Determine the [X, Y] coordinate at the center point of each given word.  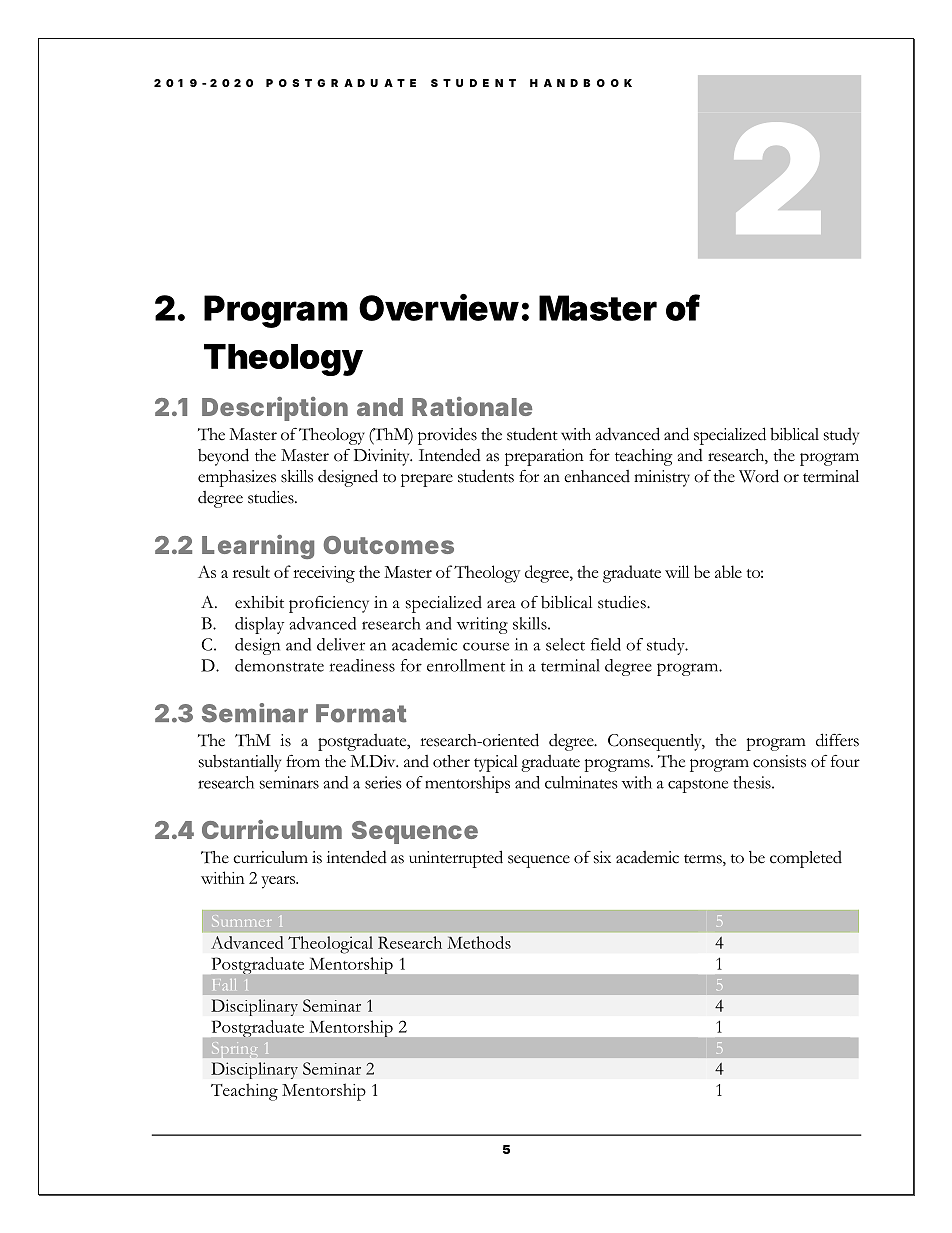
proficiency [329, 604]
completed [806, 859]
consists [779, 761]
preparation [544, 457]
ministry [662, 478]
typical [496, 763]
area [501, 604]
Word [759, 476]
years [279, 882]
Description [275, 409]
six [602, 857]
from [303, 761]
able [728, 571]
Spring [234, 1048]
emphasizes [237, 478]
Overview [439, 307]
